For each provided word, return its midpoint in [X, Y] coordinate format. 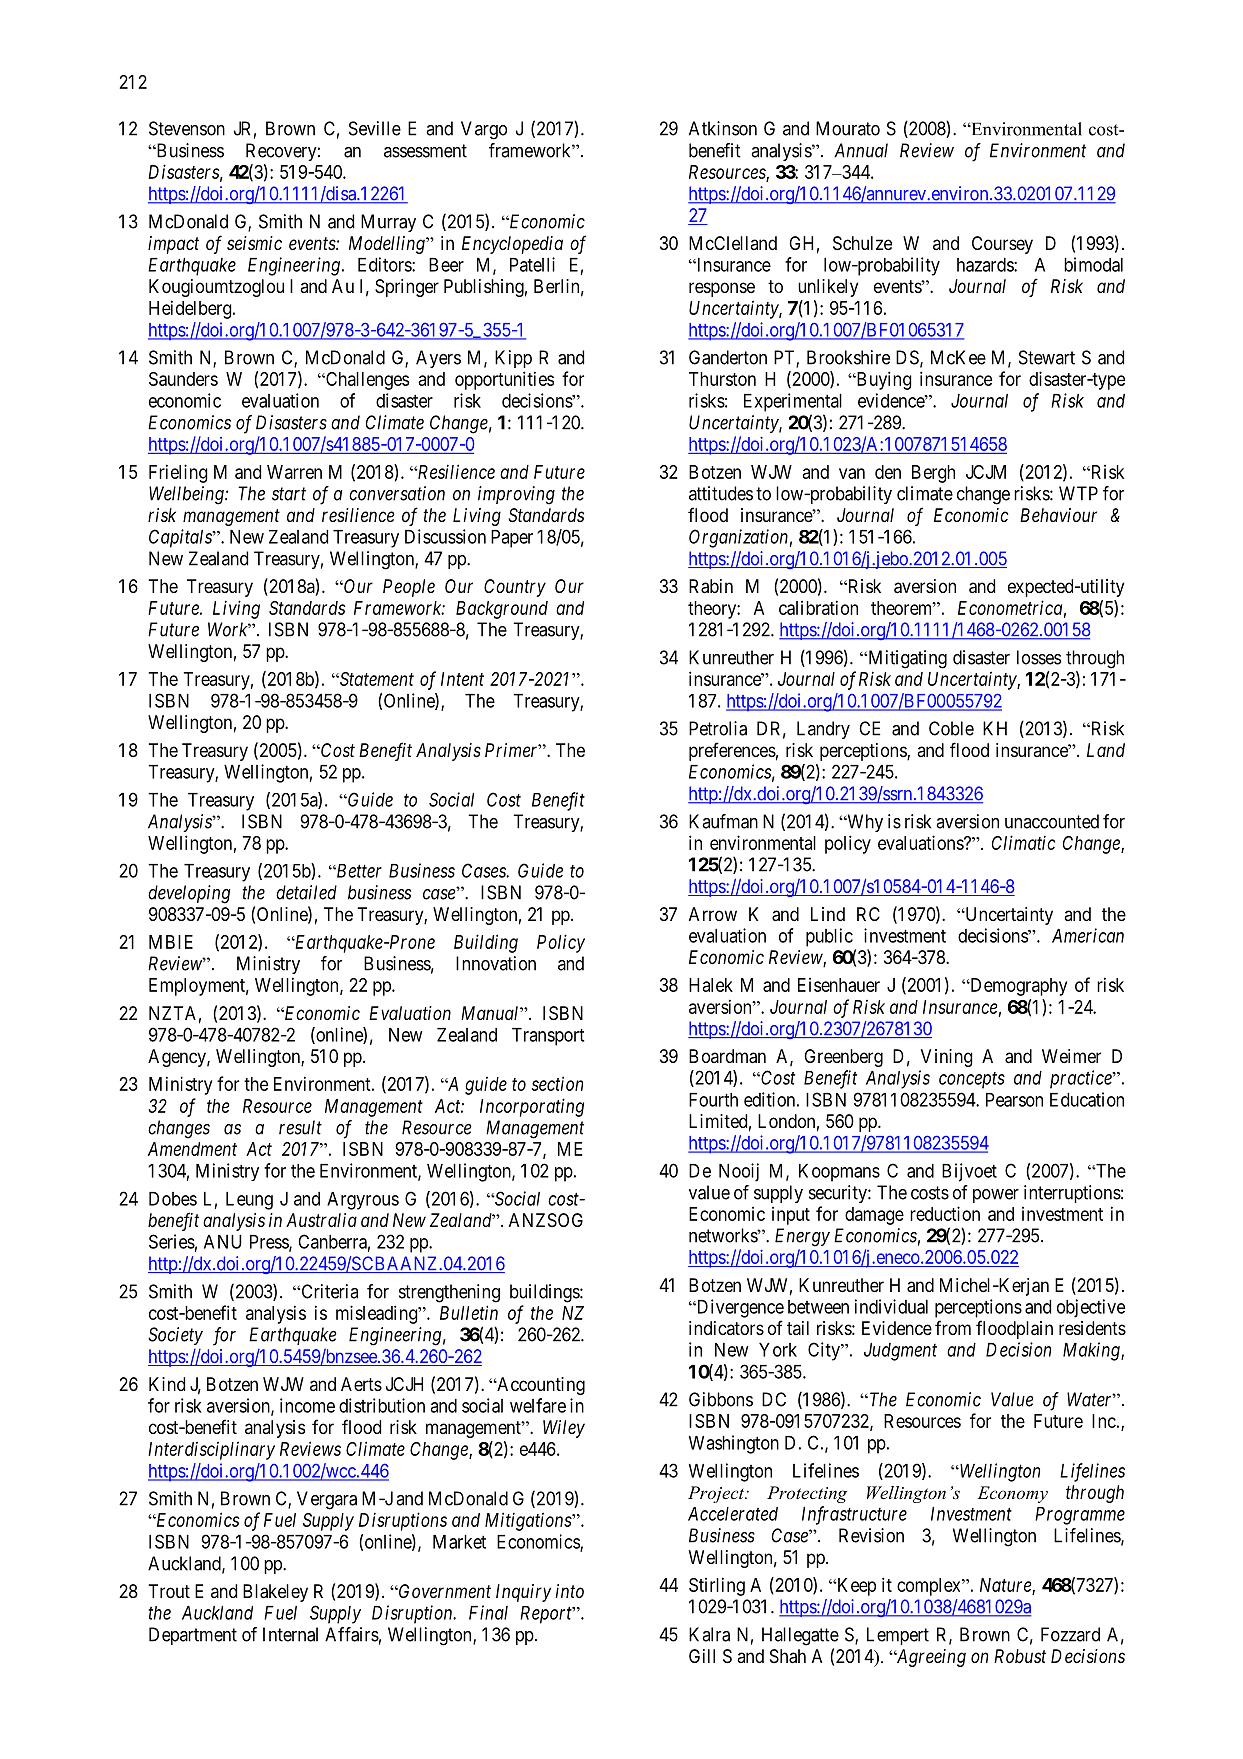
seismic [254, 243]
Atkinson [723, 128]
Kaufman [723, 821]
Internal [290, 1634]
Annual [861, 150]
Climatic [1023, 842]
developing [189, 894]
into [570, 1591]
